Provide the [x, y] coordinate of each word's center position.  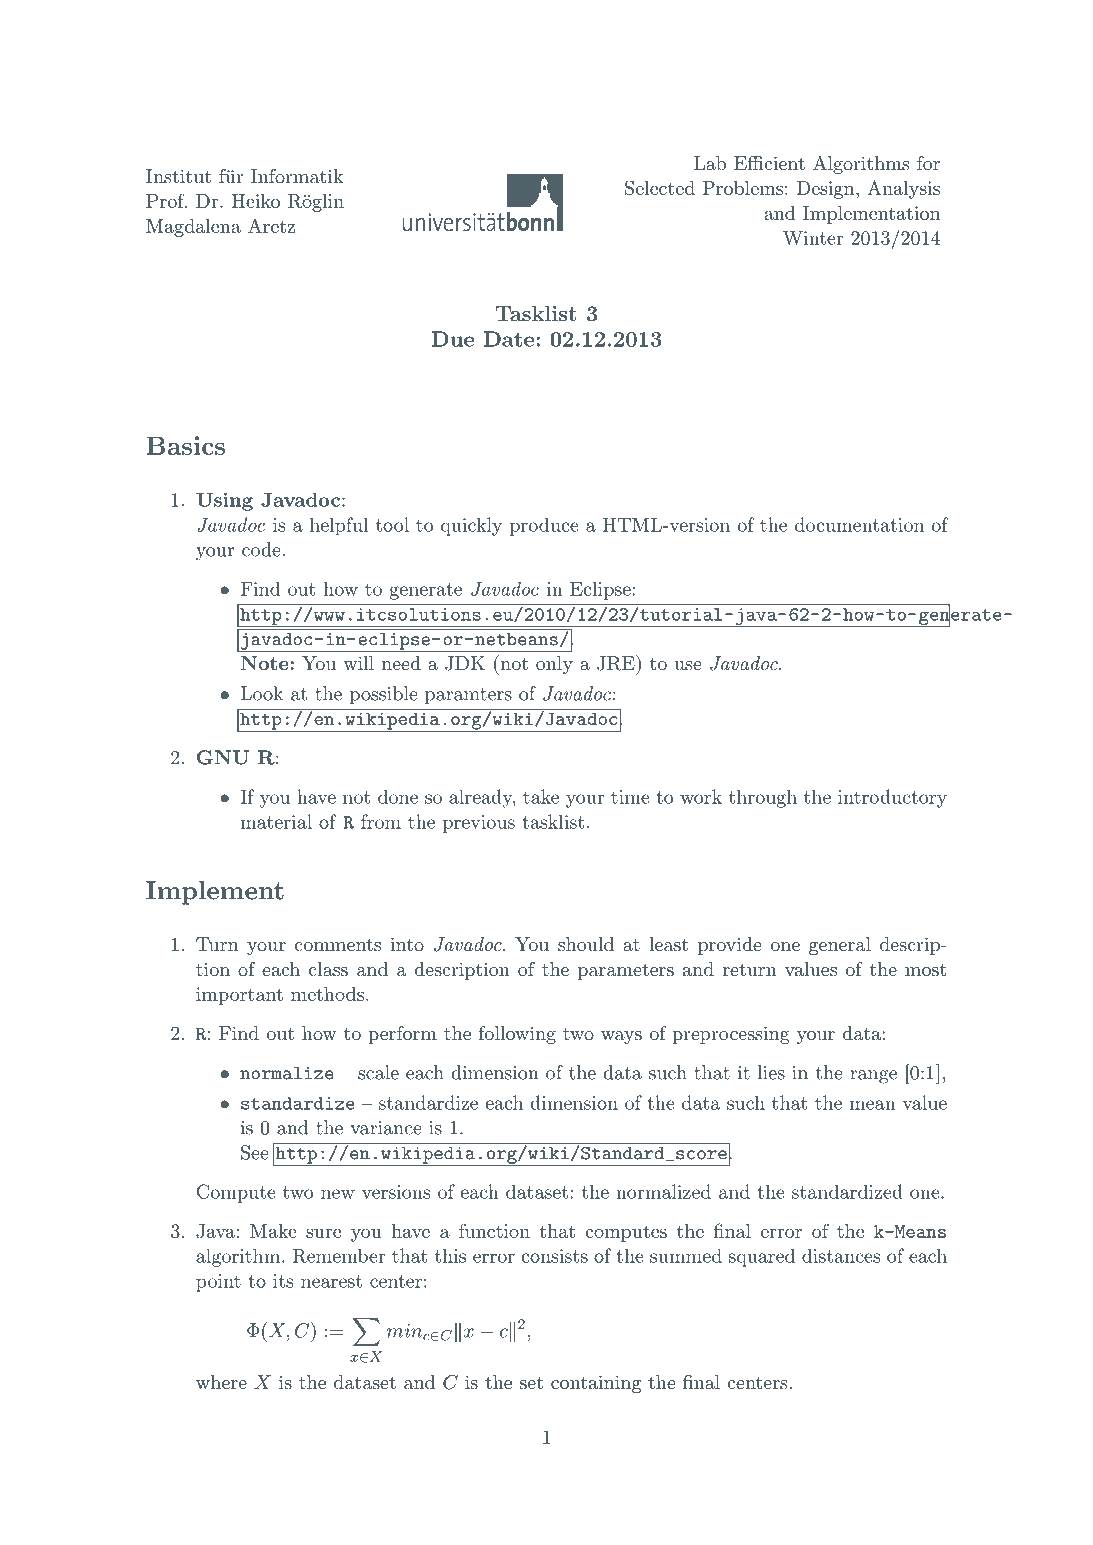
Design [827, 190]
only [554, 665]
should [586, 944]
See [255, 1152]
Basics [186, 445]
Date [509, 339]
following [517, 1035]
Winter [813, 238]
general [840, 946]
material [276, 821]
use [688, 665]
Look [262, 693]
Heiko [255, 201]
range [873, 1077]
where [221, 1382]
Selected [660, 187]
